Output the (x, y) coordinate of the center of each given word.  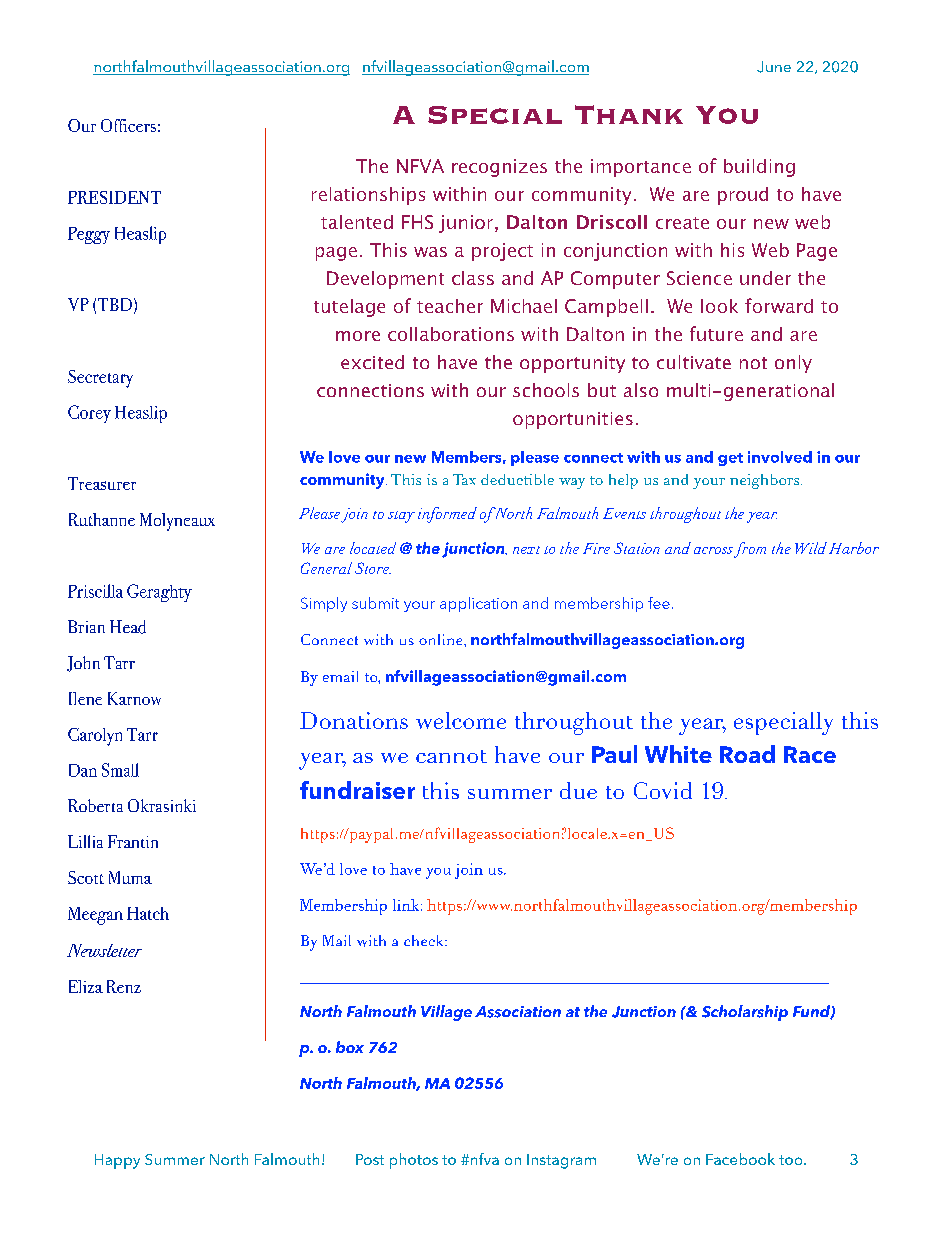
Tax (464, 479)
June (774, 67)
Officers (128, 125)
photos (414, 1161)
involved (780, 457)
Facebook (740, 1159)
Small (120, 770)
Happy (117, 1161)
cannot (451, 756)
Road (747, 754)
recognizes (499, 168)
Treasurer (102, 483)
